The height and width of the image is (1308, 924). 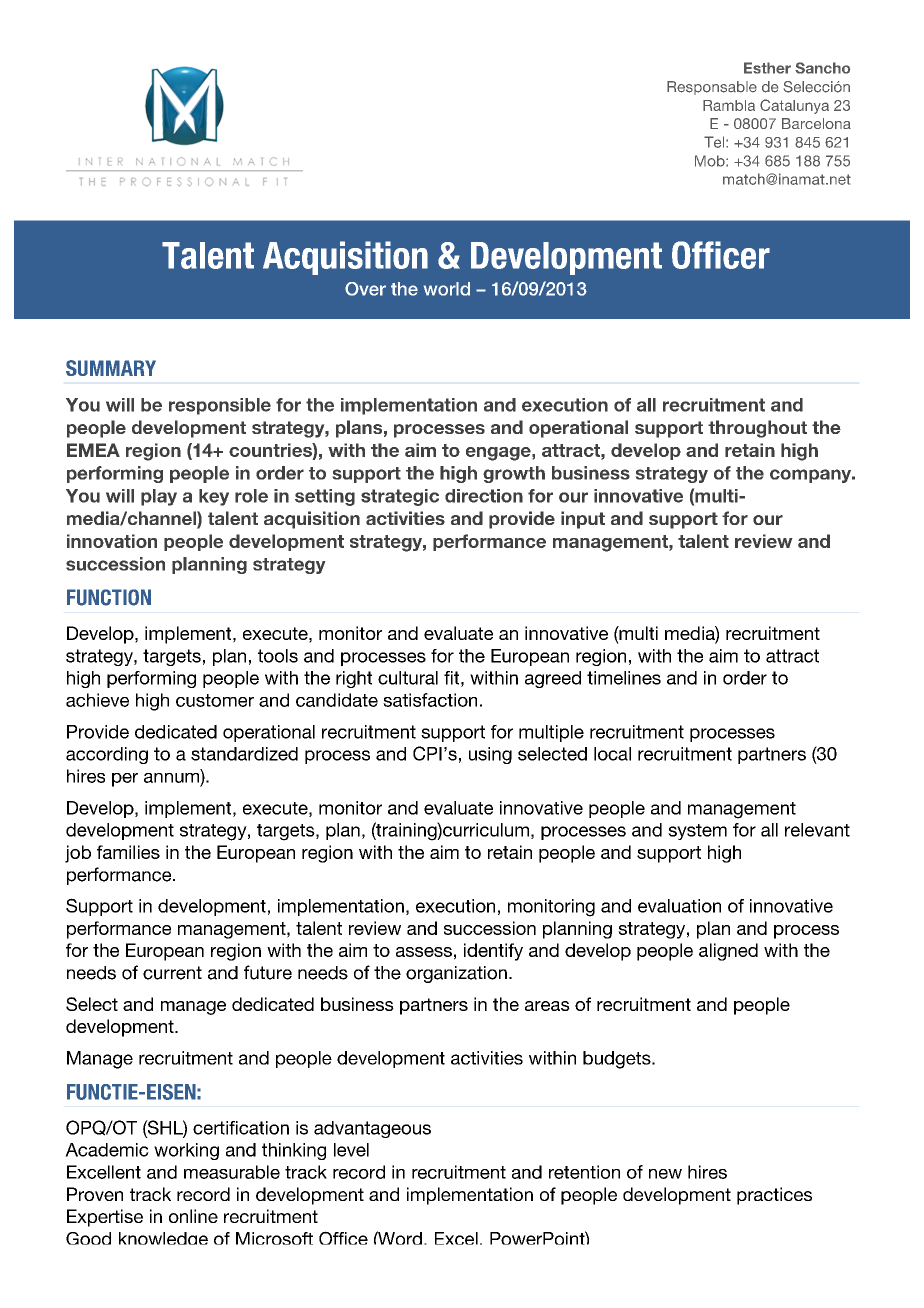 What do you see at coordinates (624, 678) in the image?
I see `timelines` at bounding box center [624, 678].
